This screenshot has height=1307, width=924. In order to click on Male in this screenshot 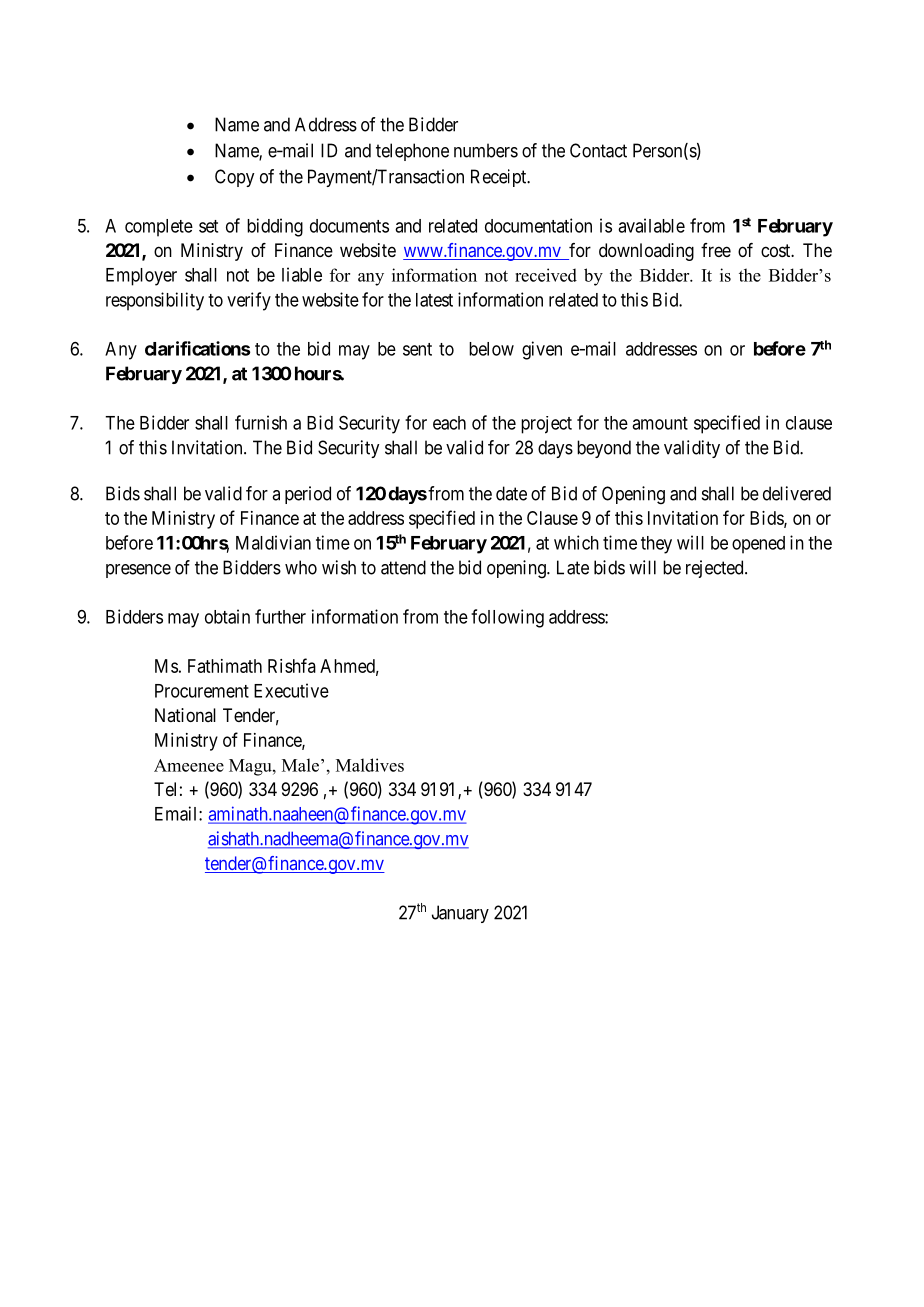, I will do `click(300, 765)`.
